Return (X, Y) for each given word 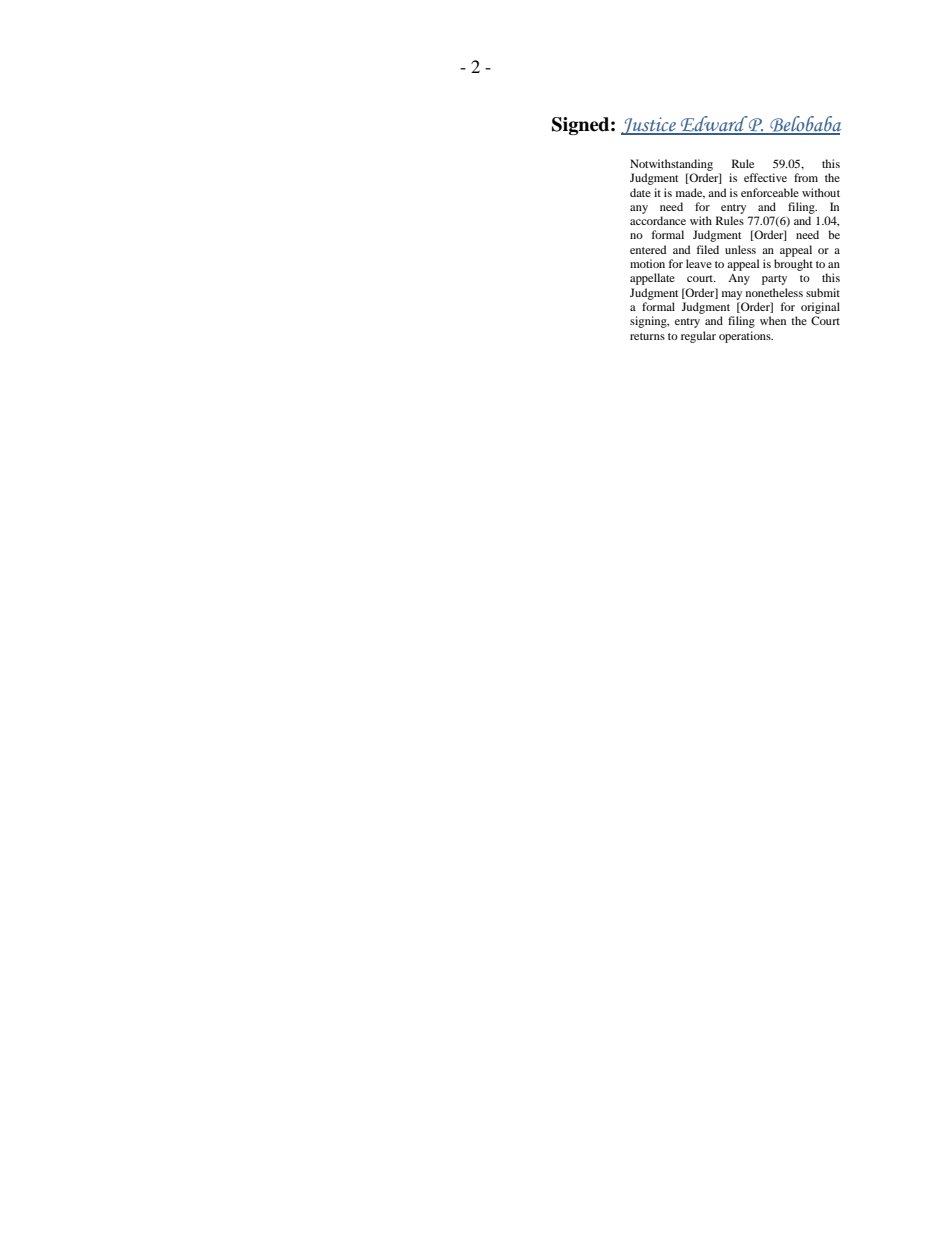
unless (740, 249)
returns (647, 336)
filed (708, 249)
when (773, 320)
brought (793, 265)
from (806, 177)
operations (746, 337)
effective (765, 177)
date (640, 192)
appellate (652, 279)
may (732, 295)
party (774, 280)
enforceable (770, 192)
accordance (658, 220)
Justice (649, 126)
